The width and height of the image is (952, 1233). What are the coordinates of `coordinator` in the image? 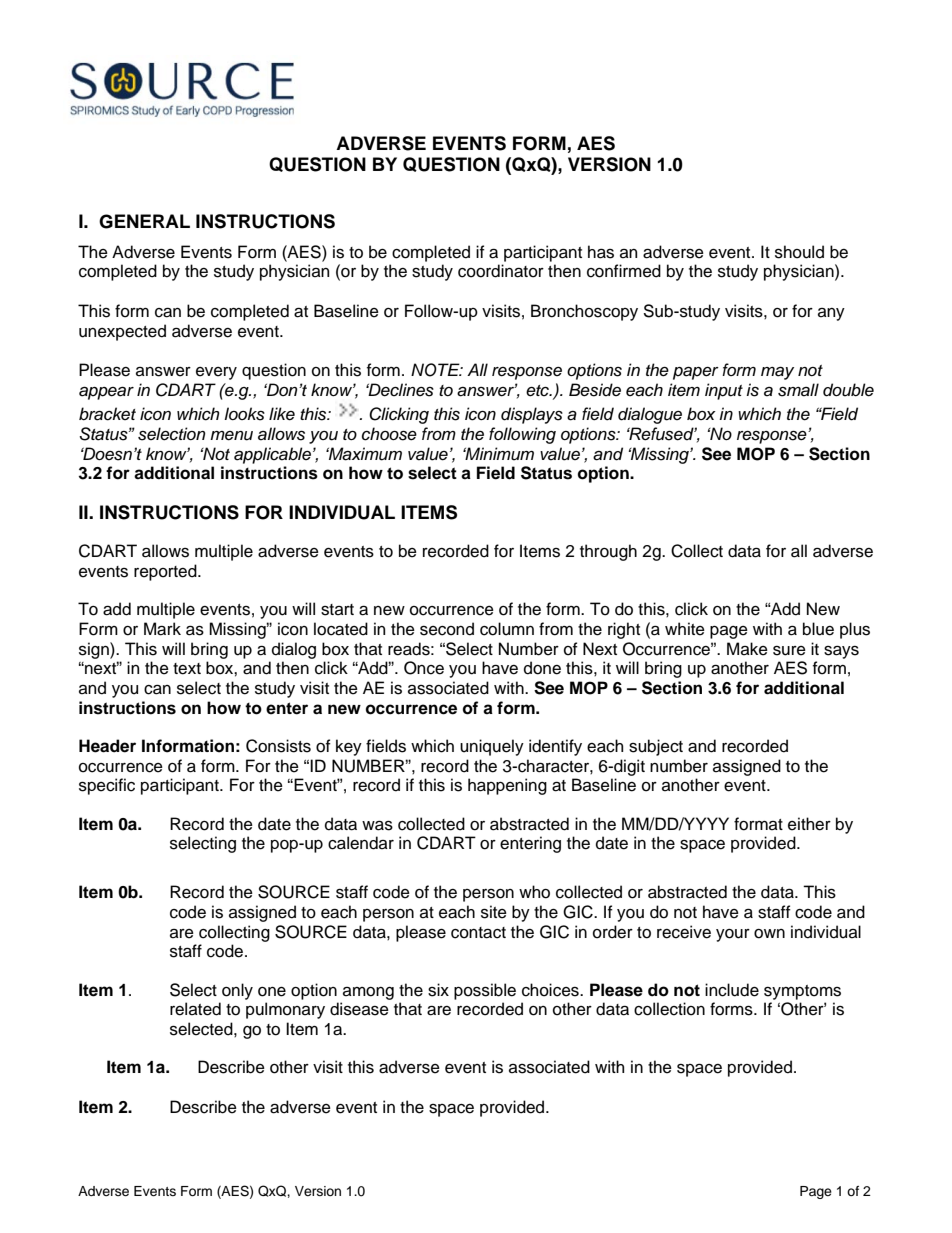 It's located at (501, 271).
